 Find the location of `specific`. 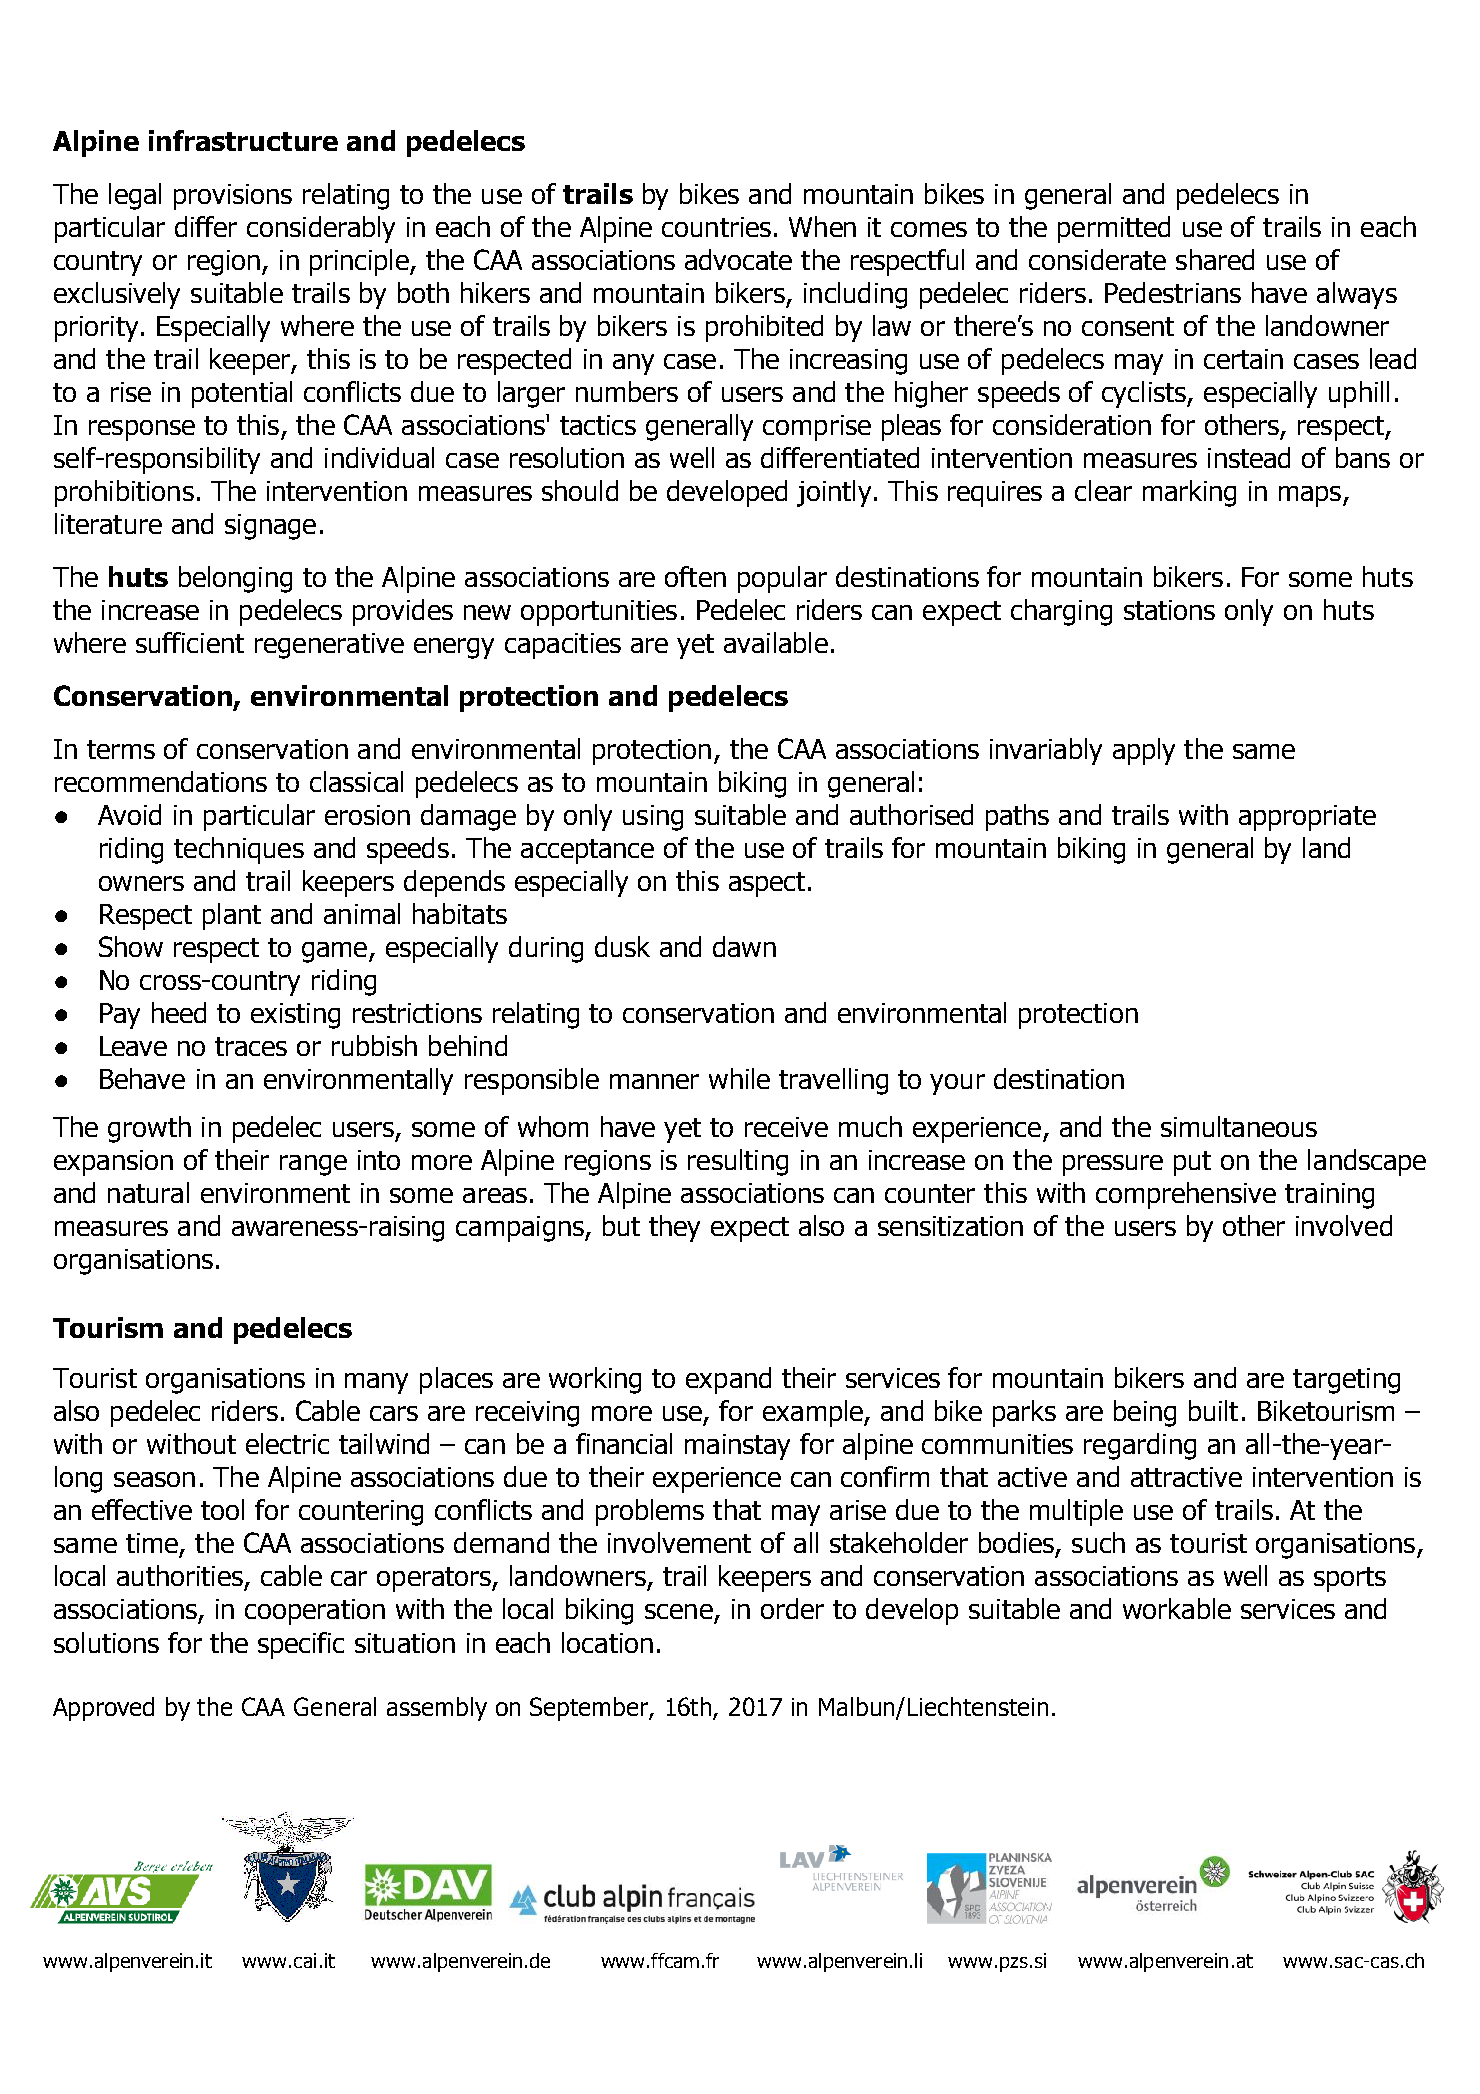

specific is located at coordinates (301, 1645).
